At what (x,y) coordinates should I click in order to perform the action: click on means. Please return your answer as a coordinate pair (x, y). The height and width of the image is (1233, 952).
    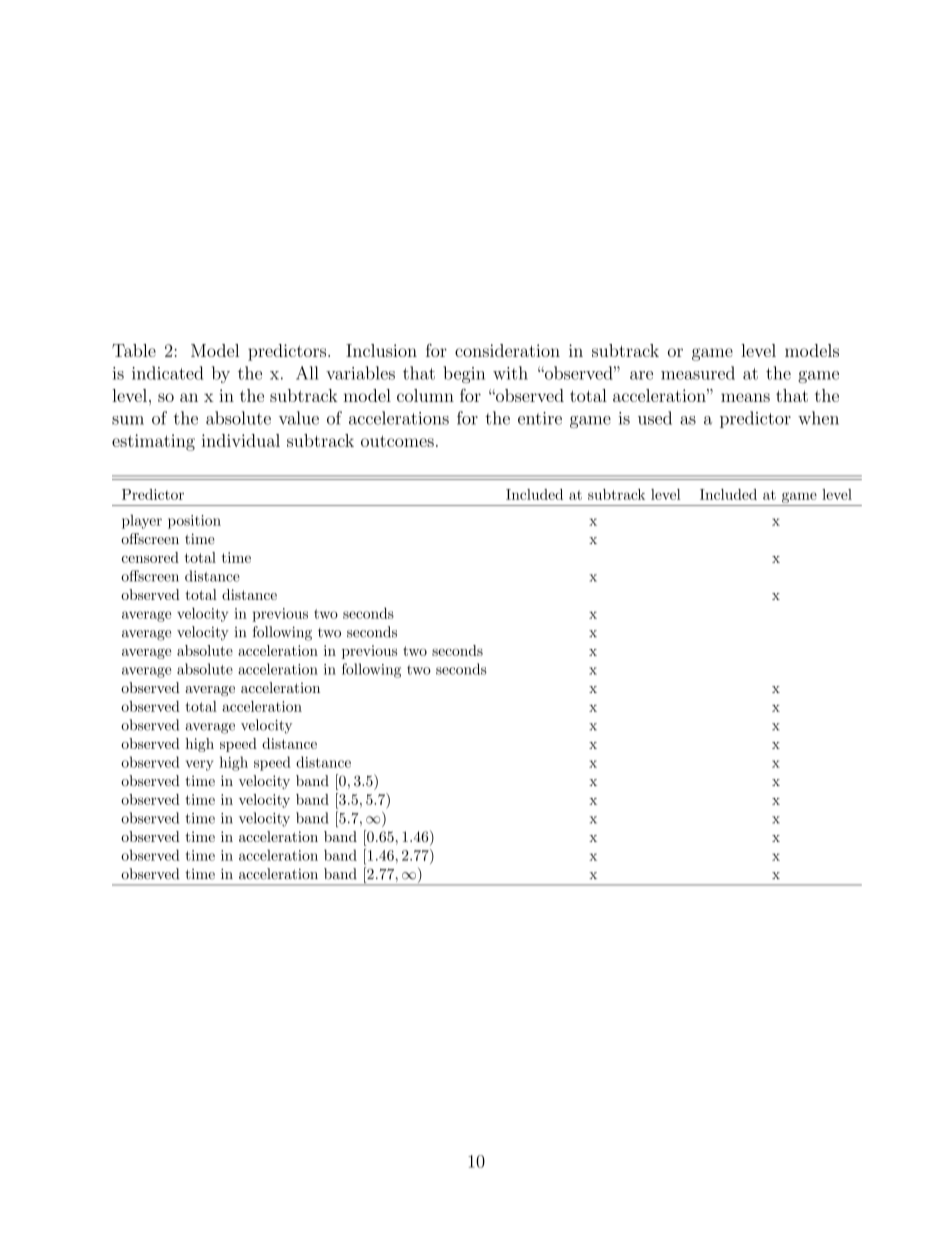
    Looking at the image, I should click on (745, 397).
